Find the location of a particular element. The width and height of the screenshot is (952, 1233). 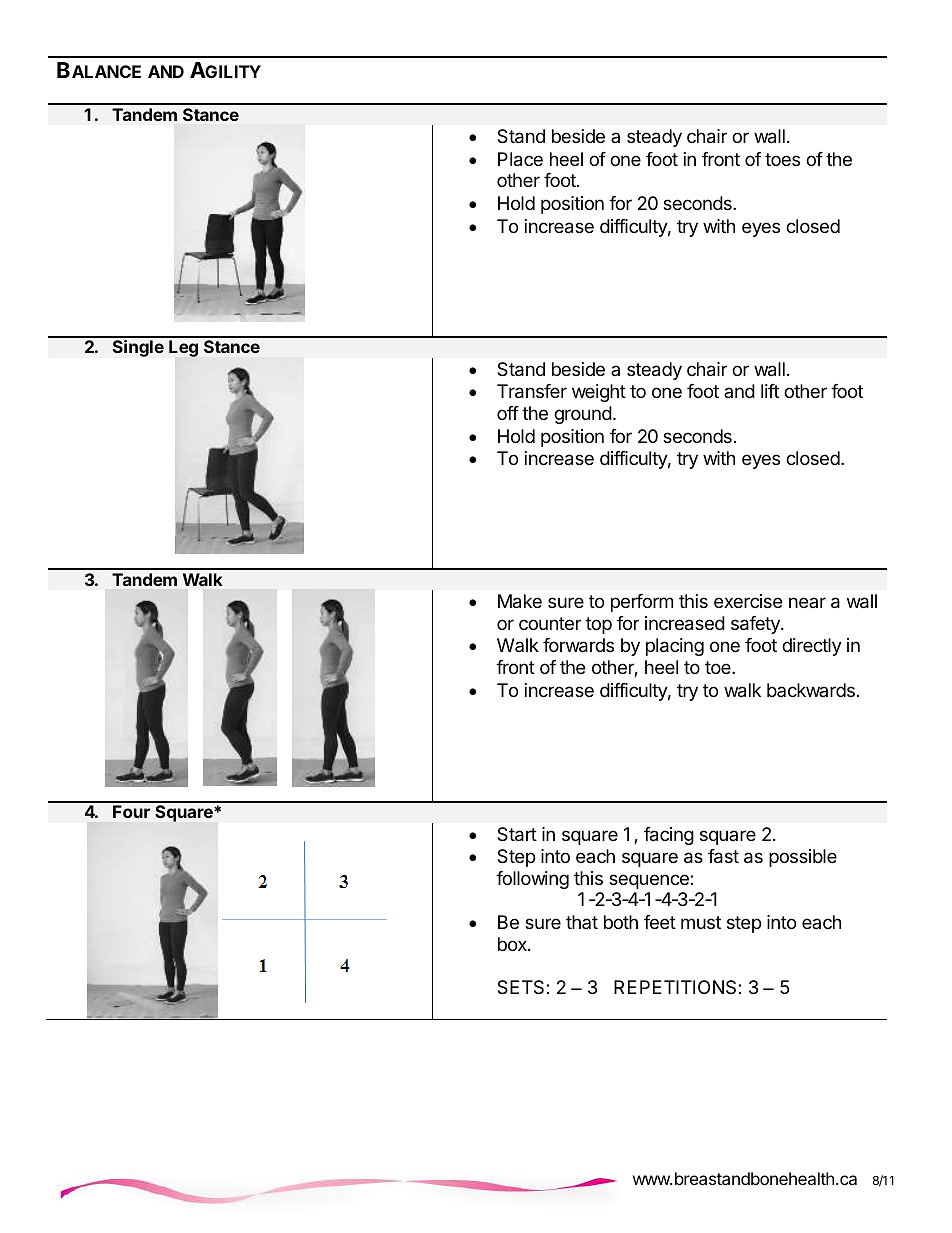

Four is located at coordinates (131, 811).
